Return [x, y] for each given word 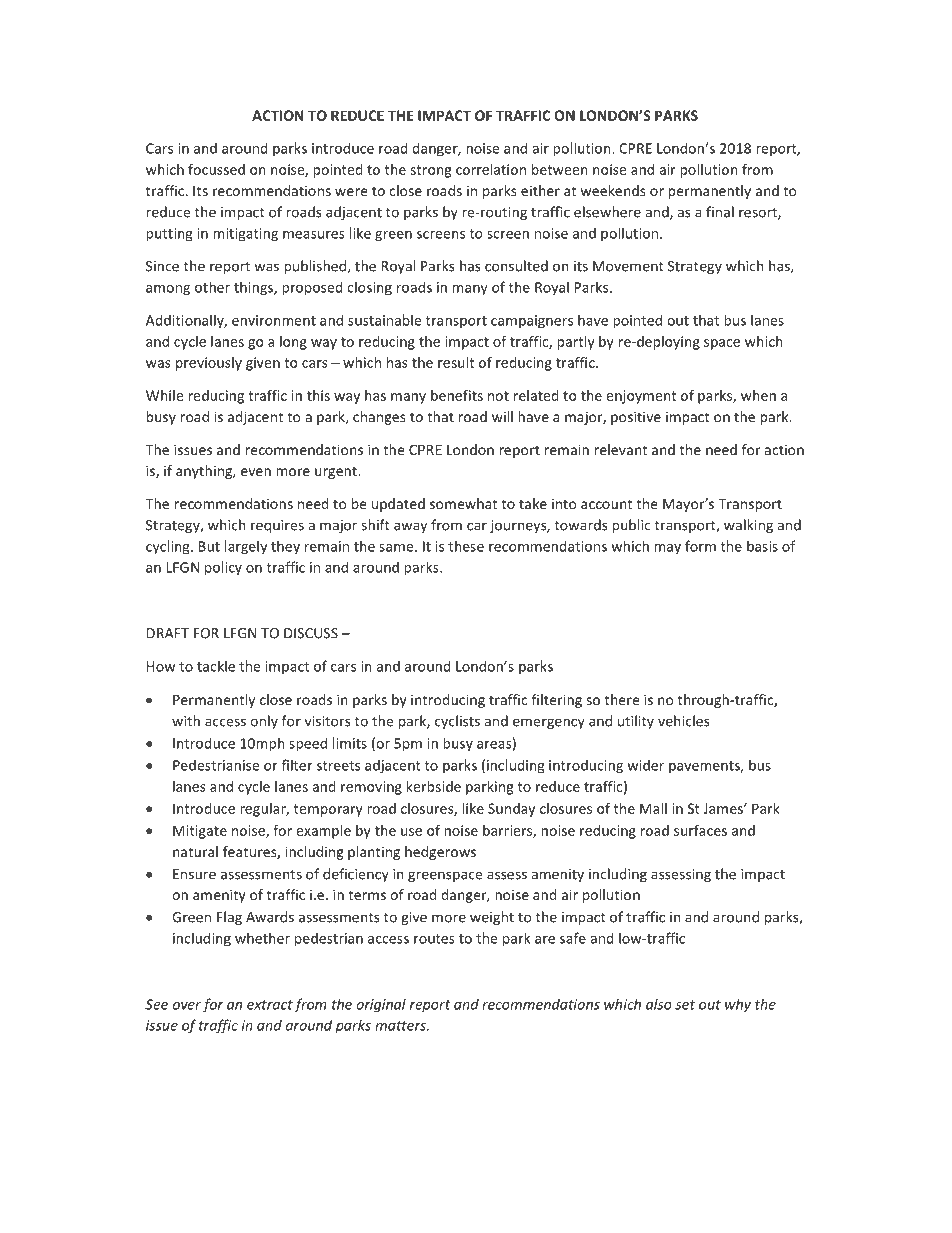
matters [401, 1026]
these [466, 546]
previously [209, 364]
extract [270, 1005]
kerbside [433, 786]
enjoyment [641, 397]
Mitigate [200, 832]
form [700, 546]
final [720, 212]
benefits [457, 395]
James [724, 808]
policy [223, 568]
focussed [216, 169]
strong [430, 171]
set [685, 1005]
